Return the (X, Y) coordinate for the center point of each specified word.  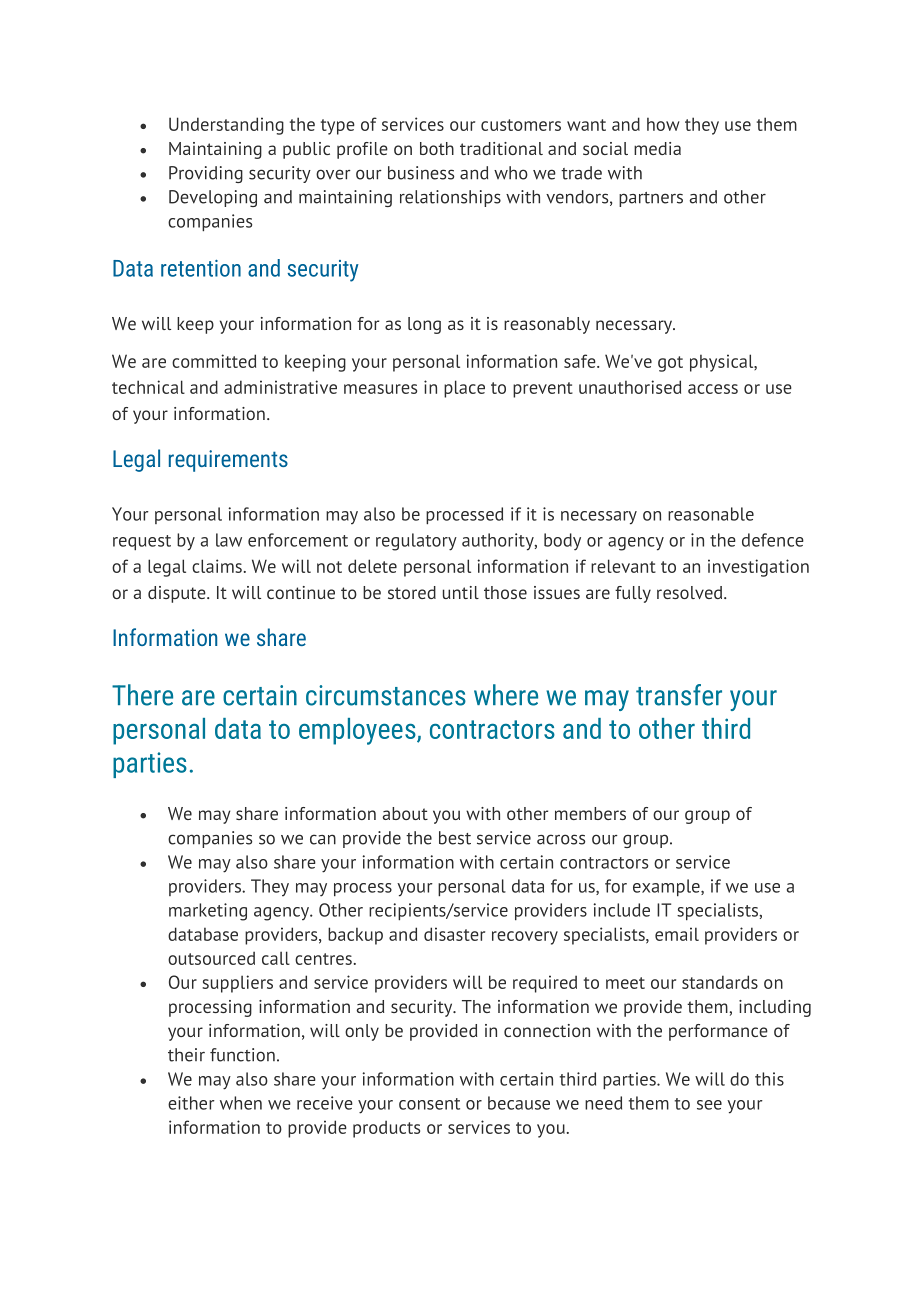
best (455, 838)
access (713, 389)
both (437, 148)
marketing (208, 912)
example (667, 887)
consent (429, 1104)
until (461, 592)
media (657, 148)
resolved (691, 592)
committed (214, 361)
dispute (178, 594)
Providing (206, 174)
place (464, 389)
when (241, 1103)
